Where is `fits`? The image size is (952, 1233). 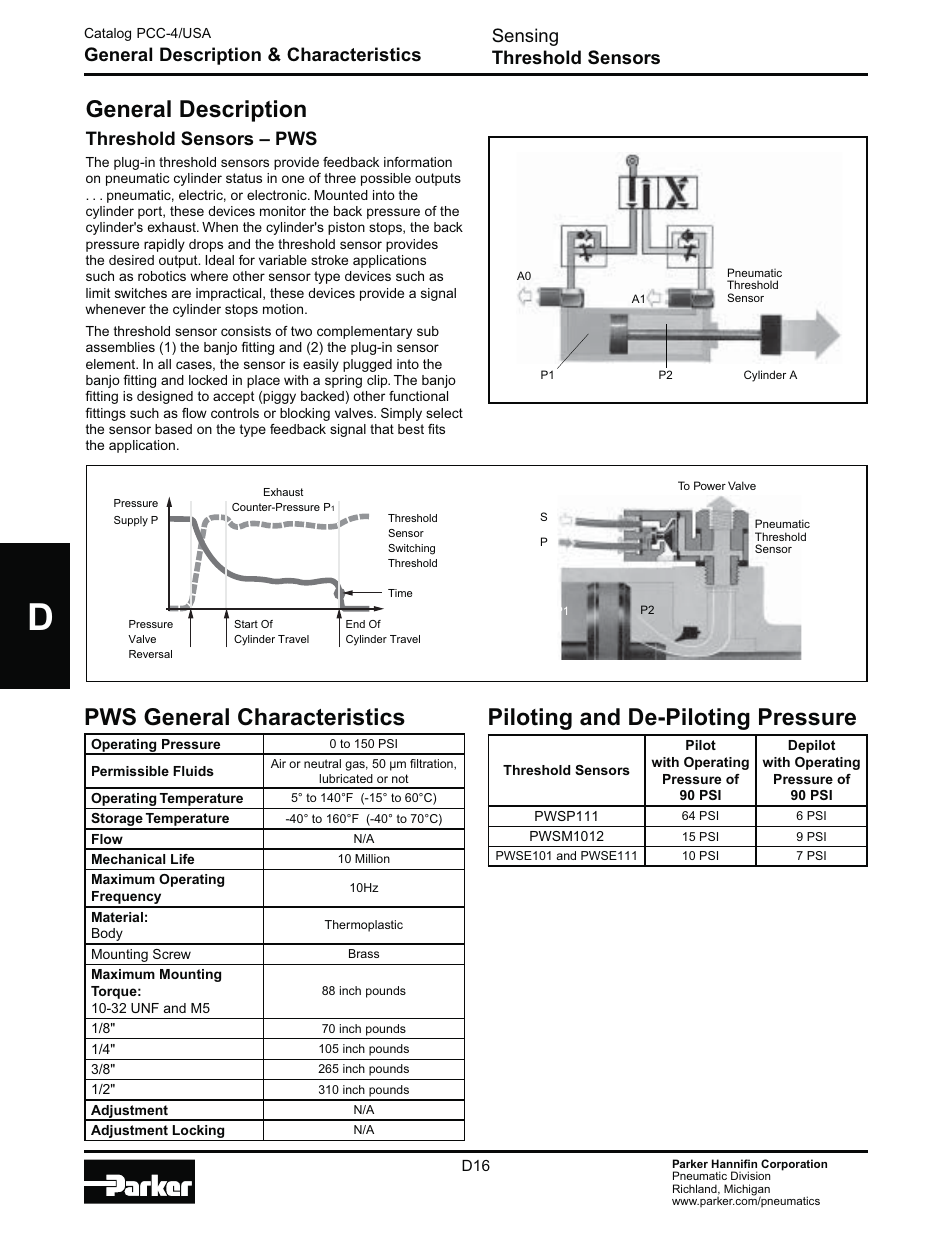 fits is located at coordinates (436, 429).
